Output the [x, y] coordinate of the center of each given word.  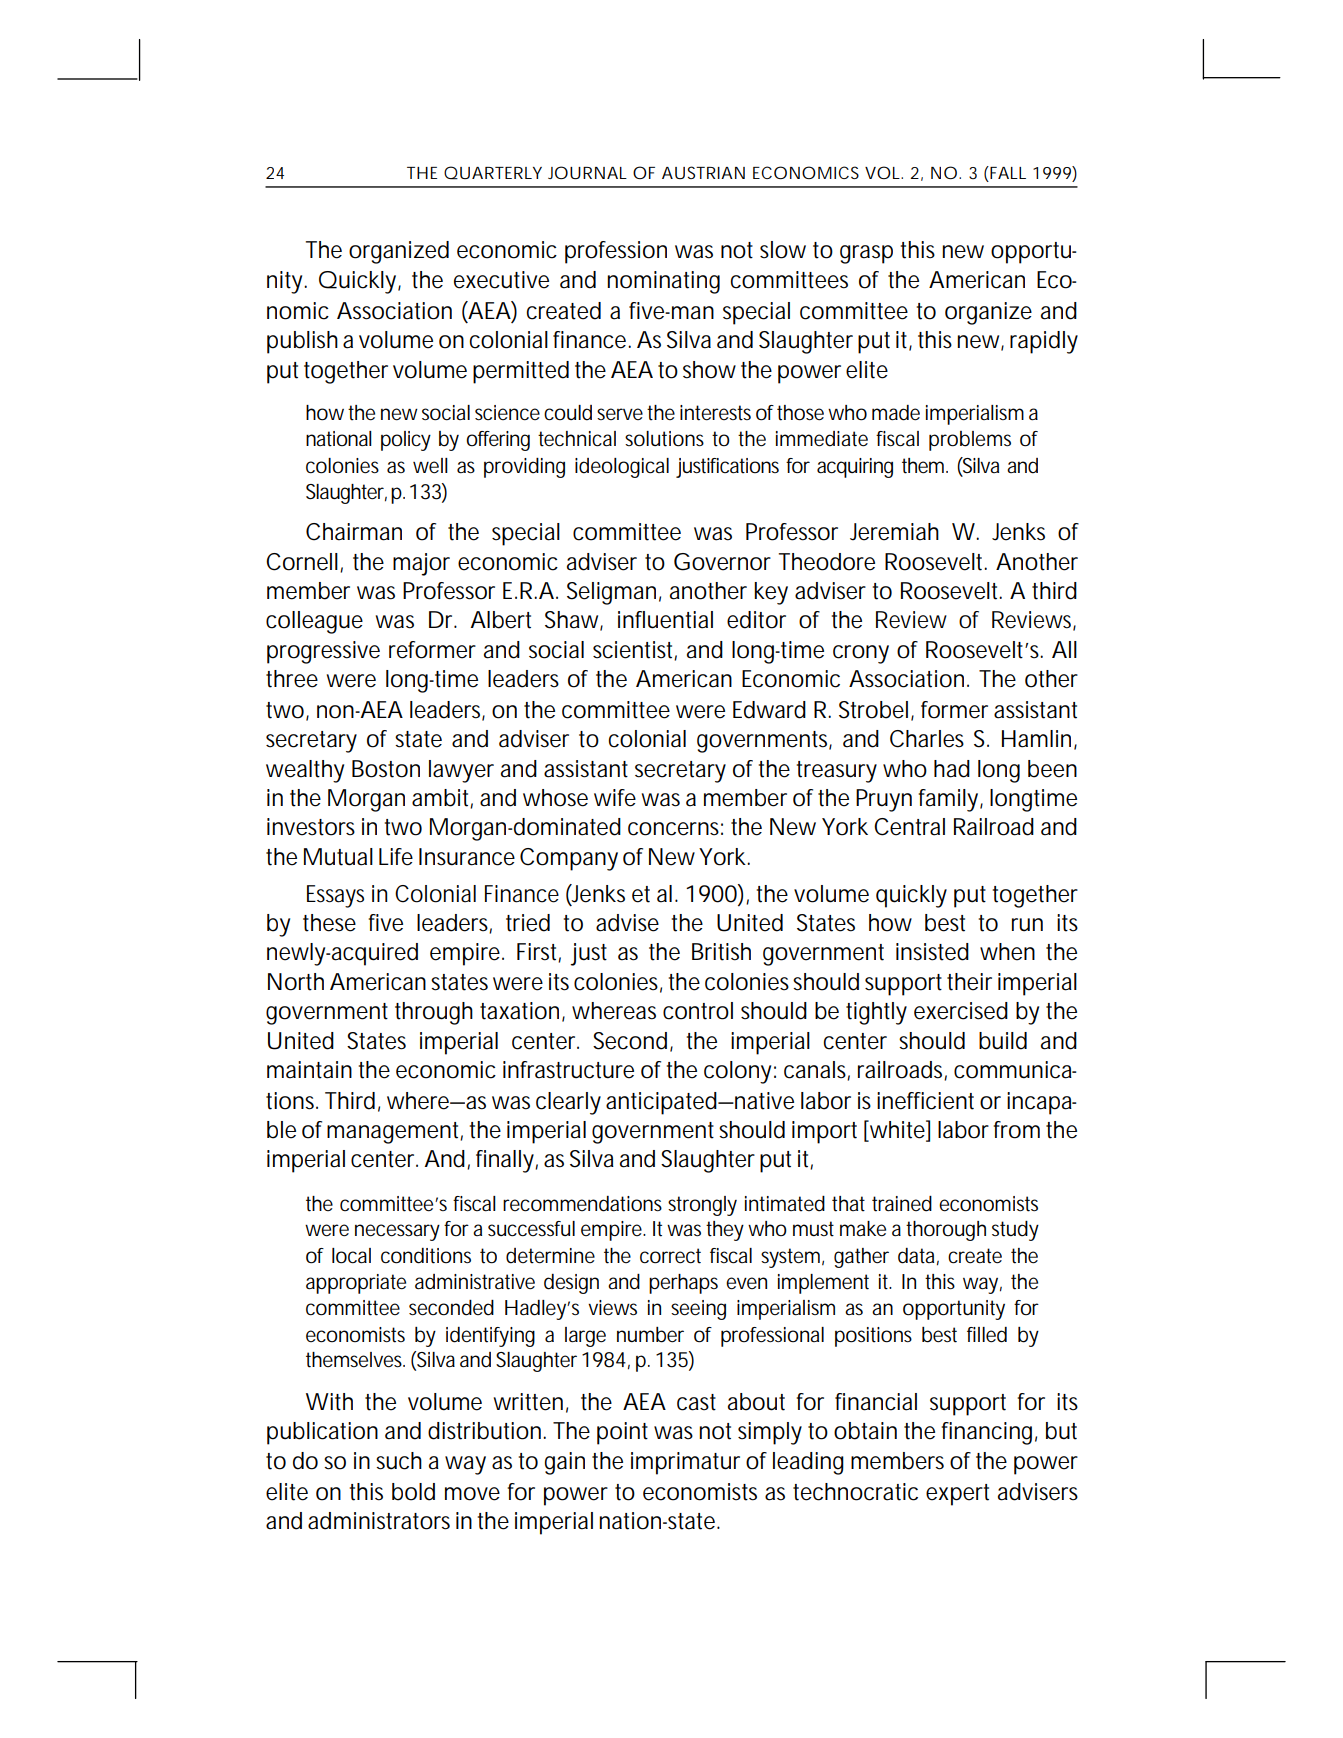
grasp [866, 254]
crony [861, 654]
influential [665, 620]
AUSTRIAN [703, 172]
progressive [323, 652]
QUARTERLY [493, 173]
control [698, 1011]
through [434, 1013]
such [399, 1461]
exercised [961, 1011]
